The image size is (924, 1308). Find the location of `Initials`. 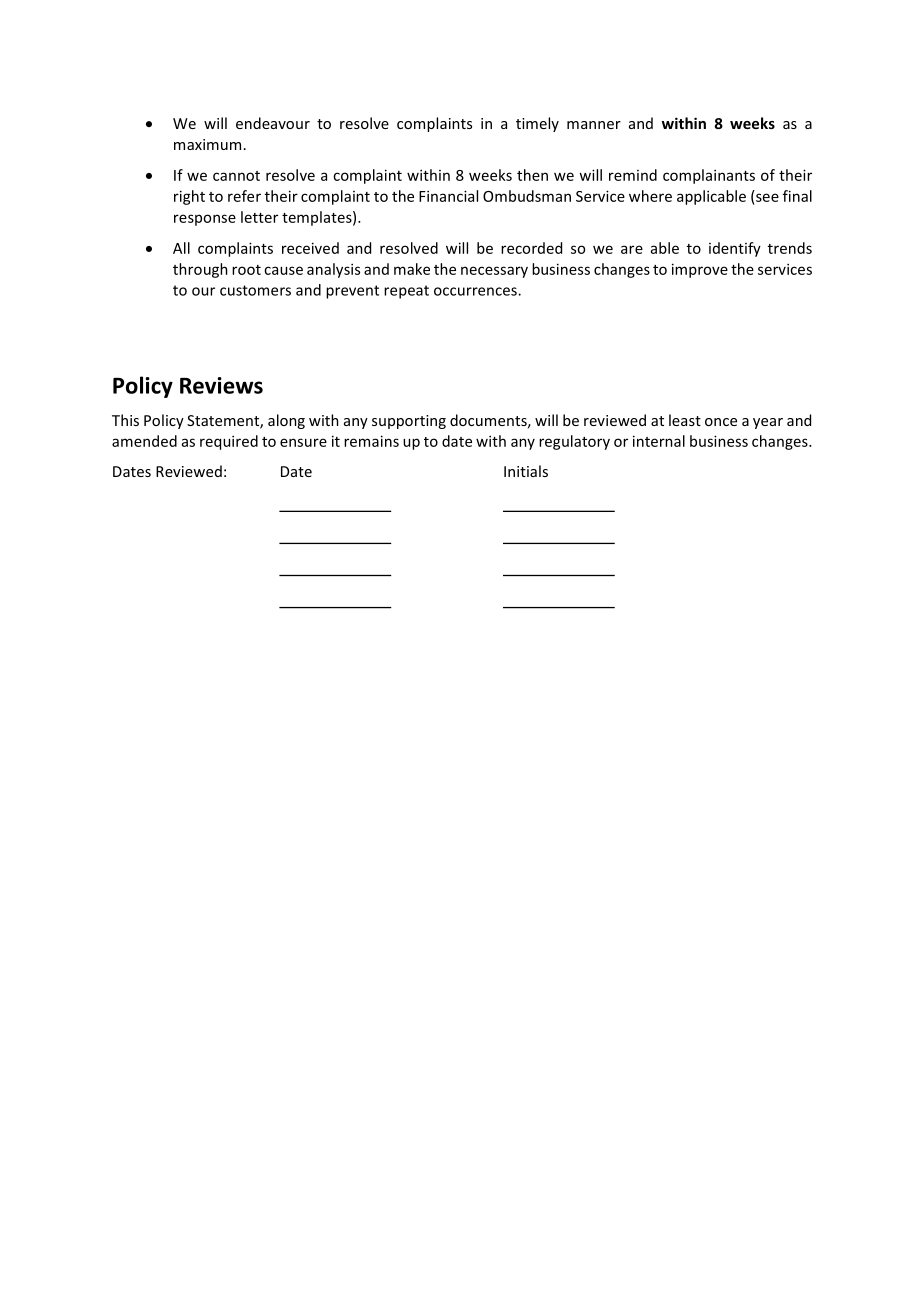

Initials is located at coordinates (526, 471).
